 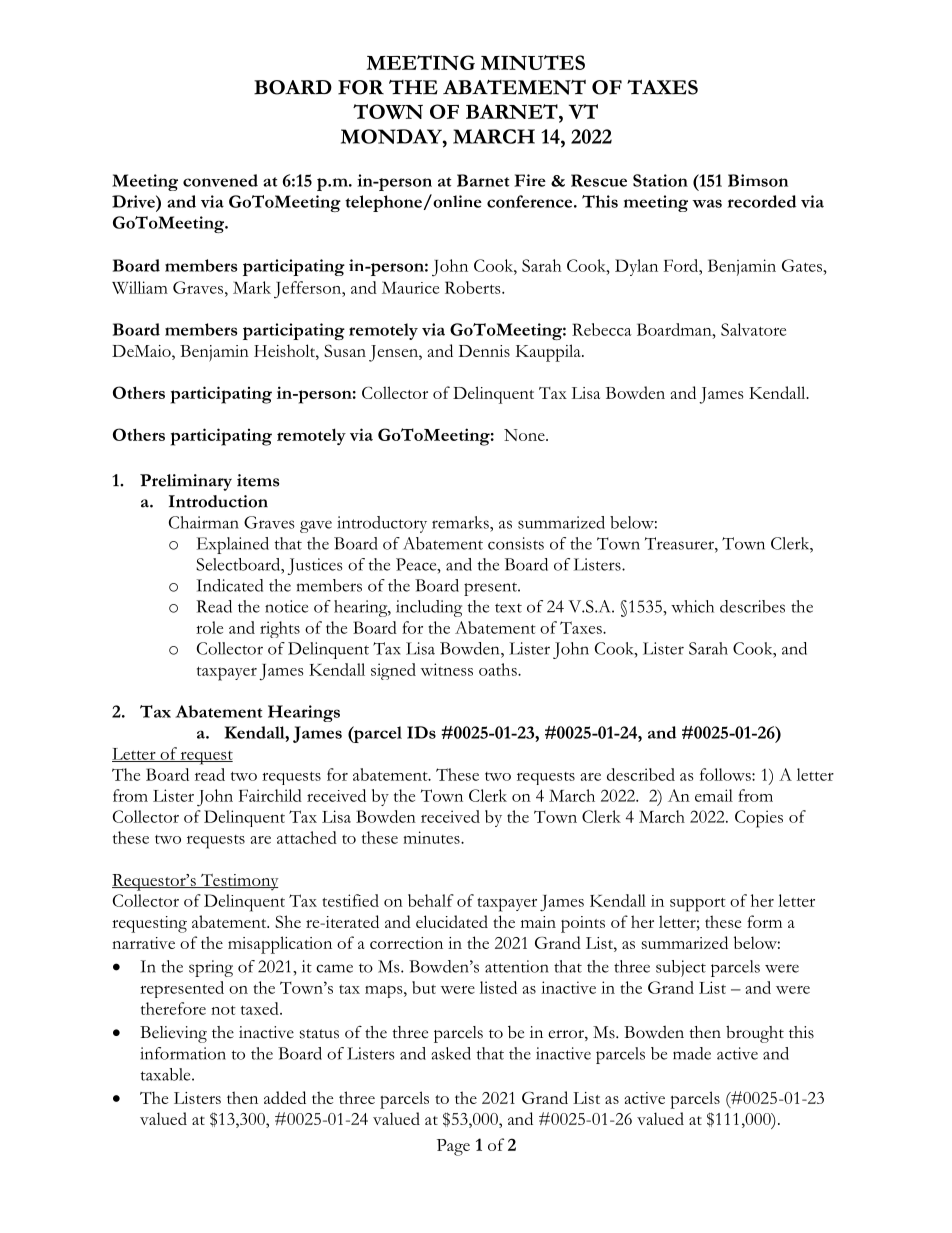 I want to click on role, so click(x=209, y=627).
